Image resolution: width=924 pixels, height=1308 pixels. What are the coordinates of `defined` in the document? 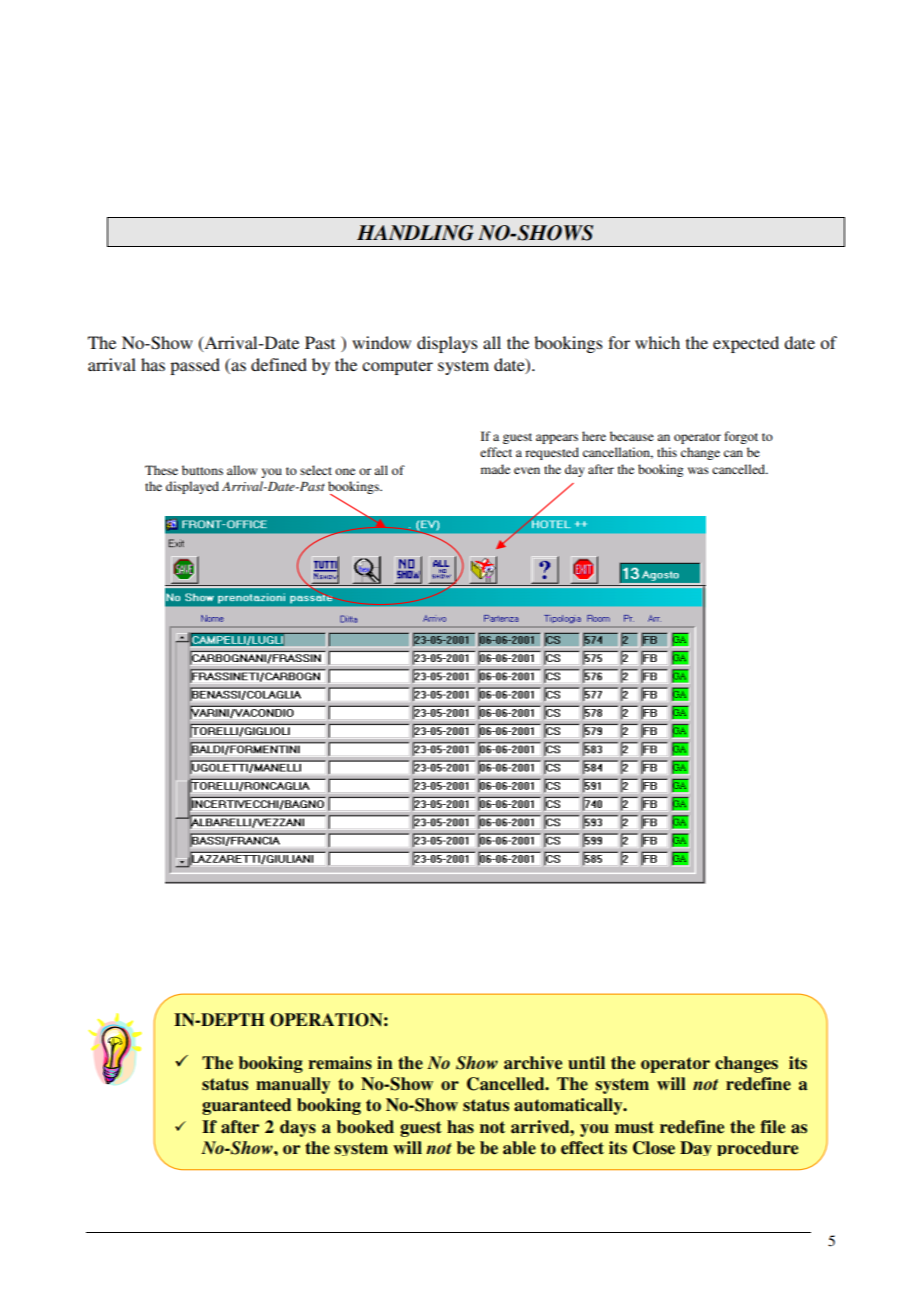 It's located at (279, 364).
